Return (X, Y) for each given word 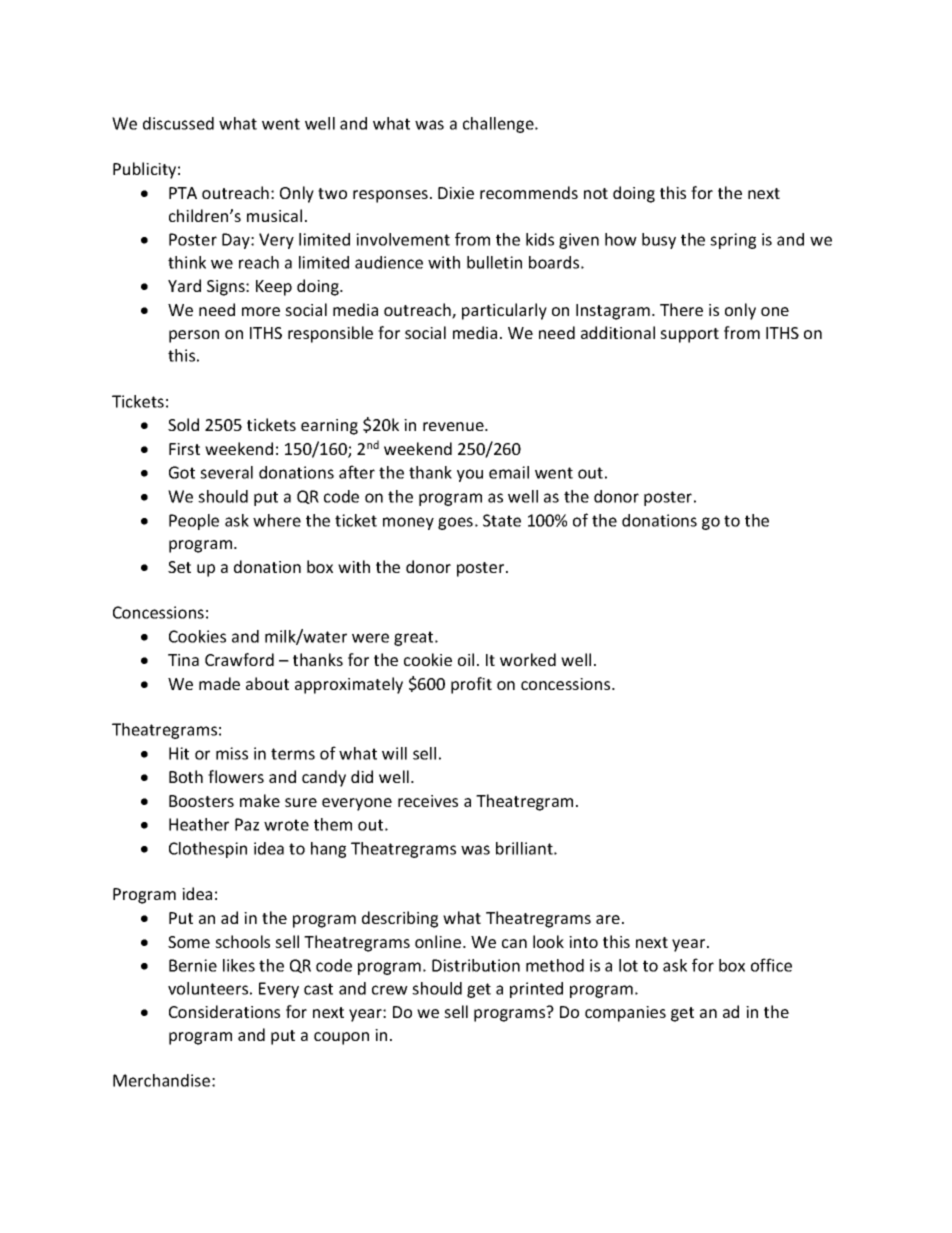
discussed (178, 123)
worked (528, 659)
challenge (499, 125)
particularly (504, 311)
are (608, 919)
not (596, 193)
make (260, 800)
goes (455, 523)
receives (428, 801)
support (689, 335)
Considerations (224, 1011)
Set (179, 567)
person (194, 336)
